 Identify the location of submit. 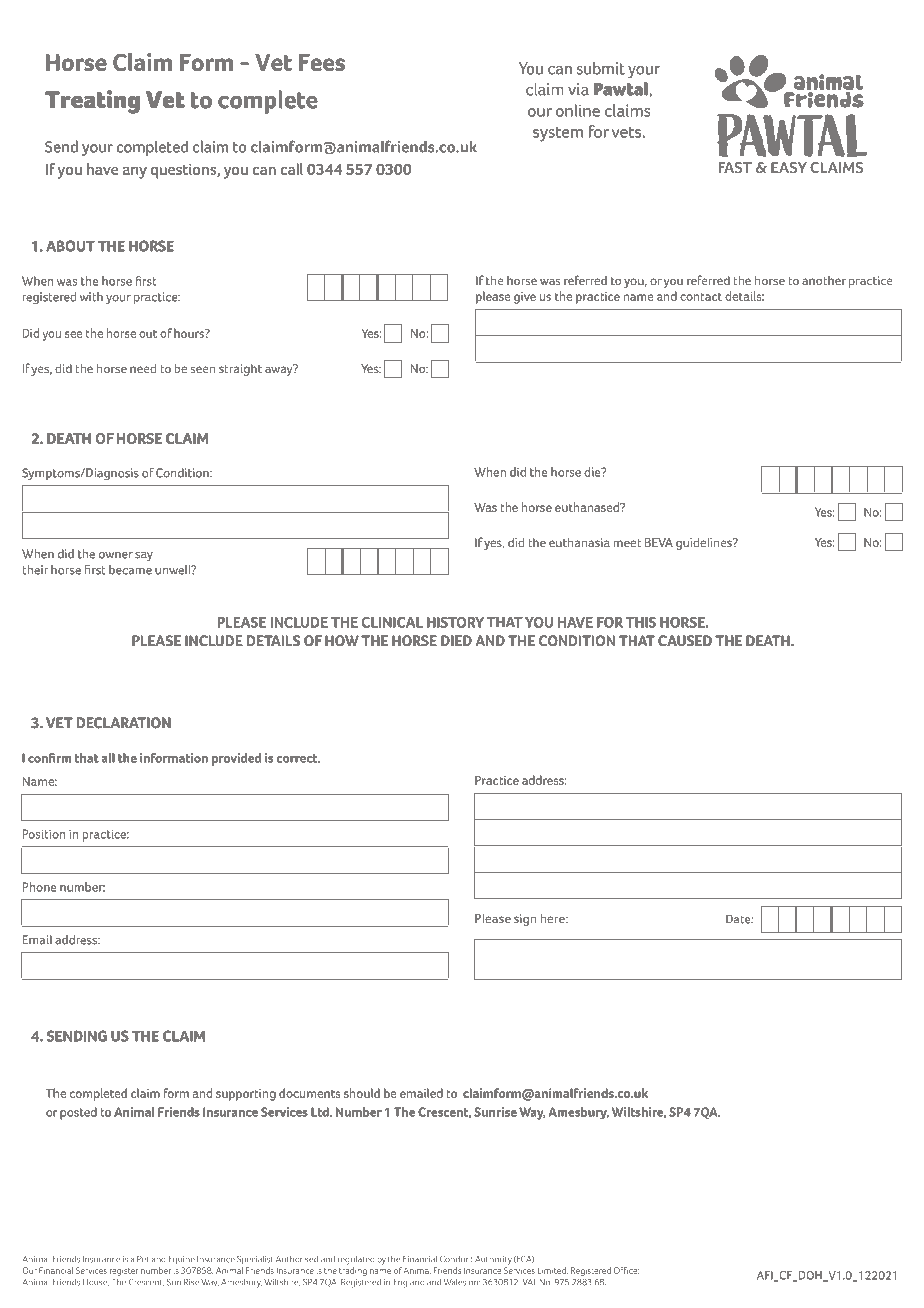
(601, 68).
